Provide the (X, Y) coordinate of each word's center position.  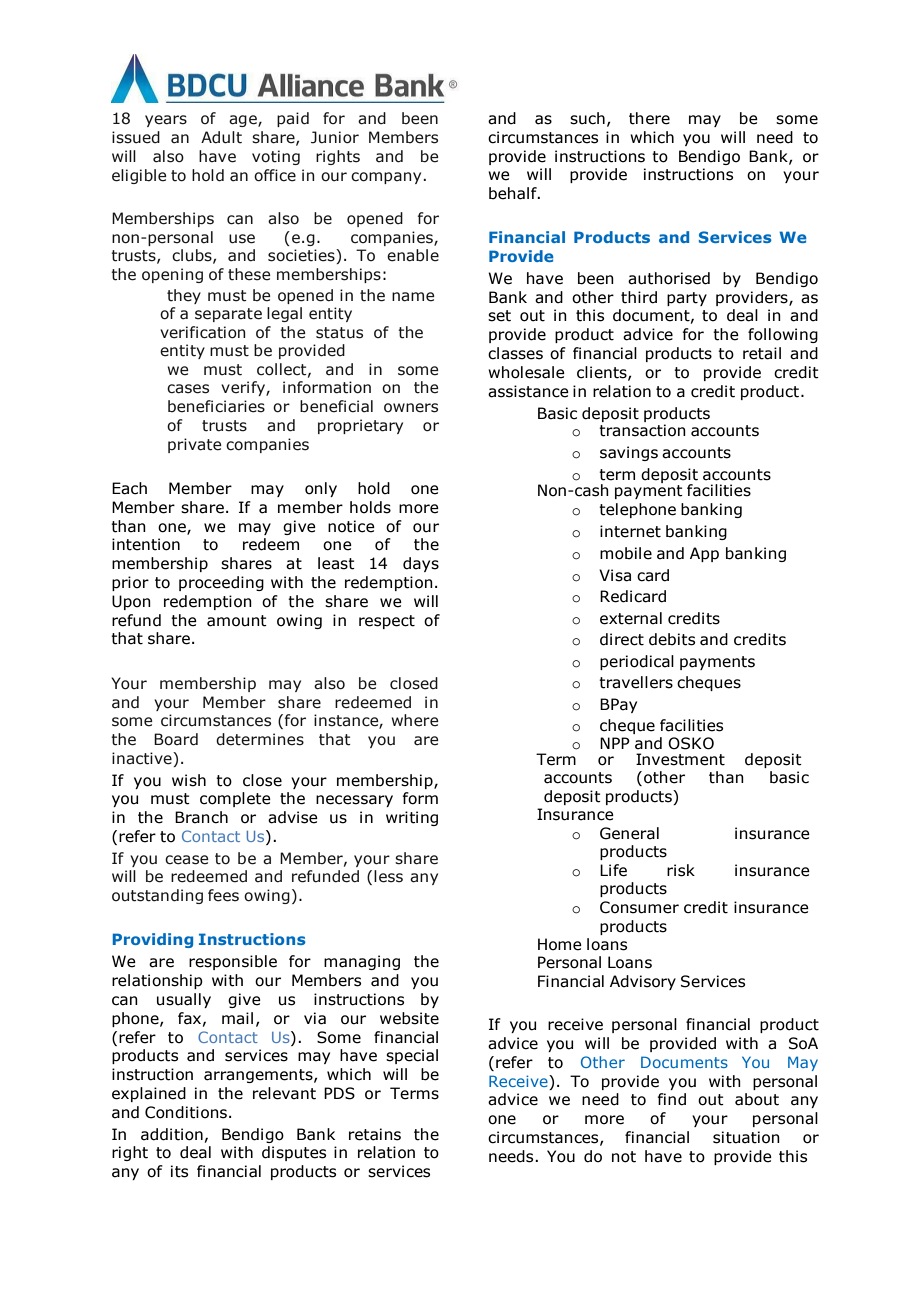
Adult (221, 137)
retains (375, 1134)
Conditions (186, 1112)
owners (411, 408)
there (649, 118)
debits (672, 639)
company (387, 178)
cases (188, 389)
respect (387, 622)
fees (223, 895)
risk (681, 870)
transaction (642, 430)
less (388, 876)
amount (237, 621)
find (671, 1099)
